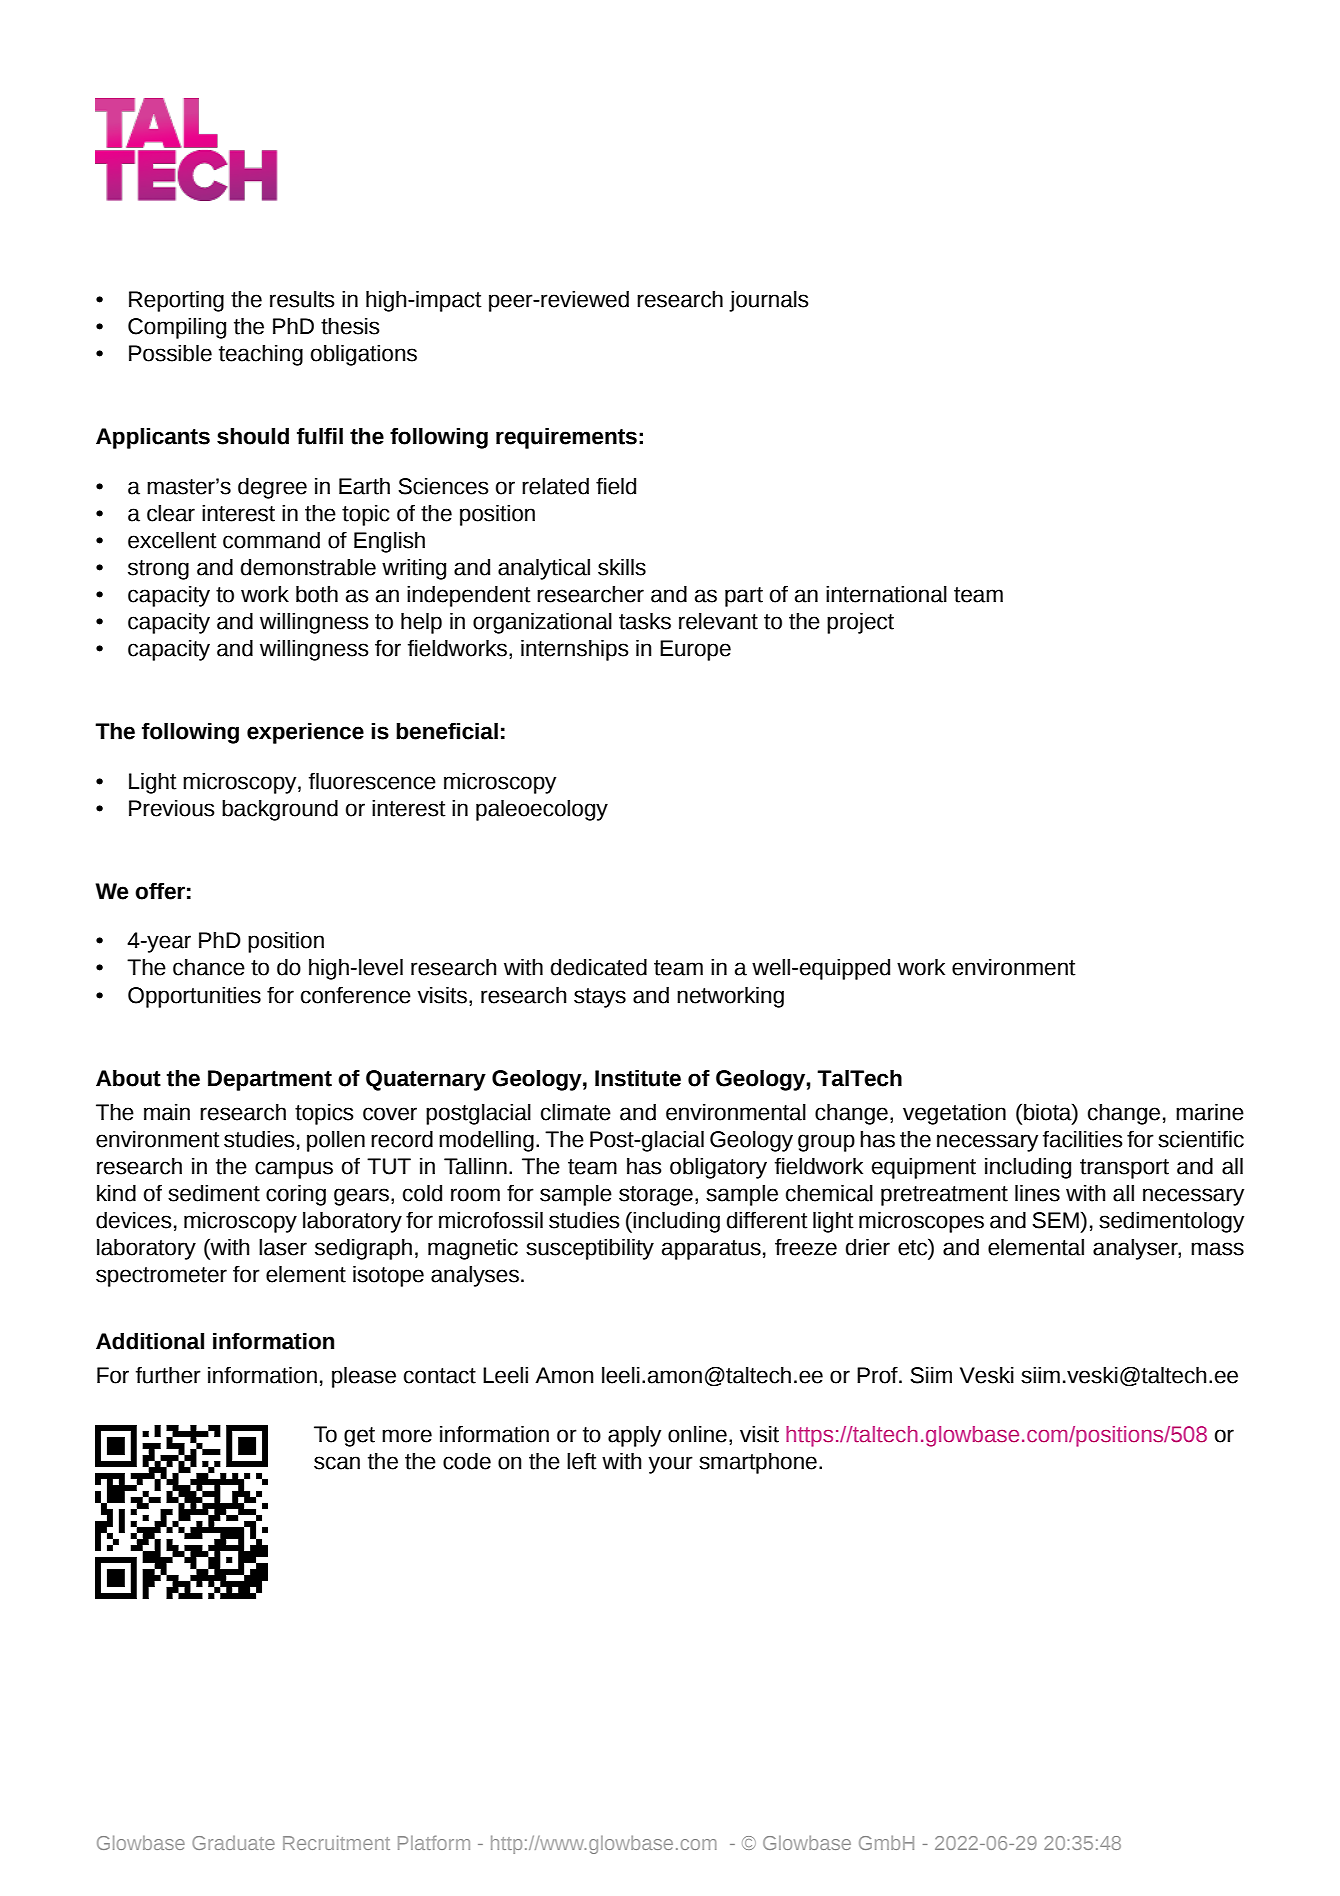 The width and height of the image is (1340, 1896). I want to click on background, so click(280, 810).
